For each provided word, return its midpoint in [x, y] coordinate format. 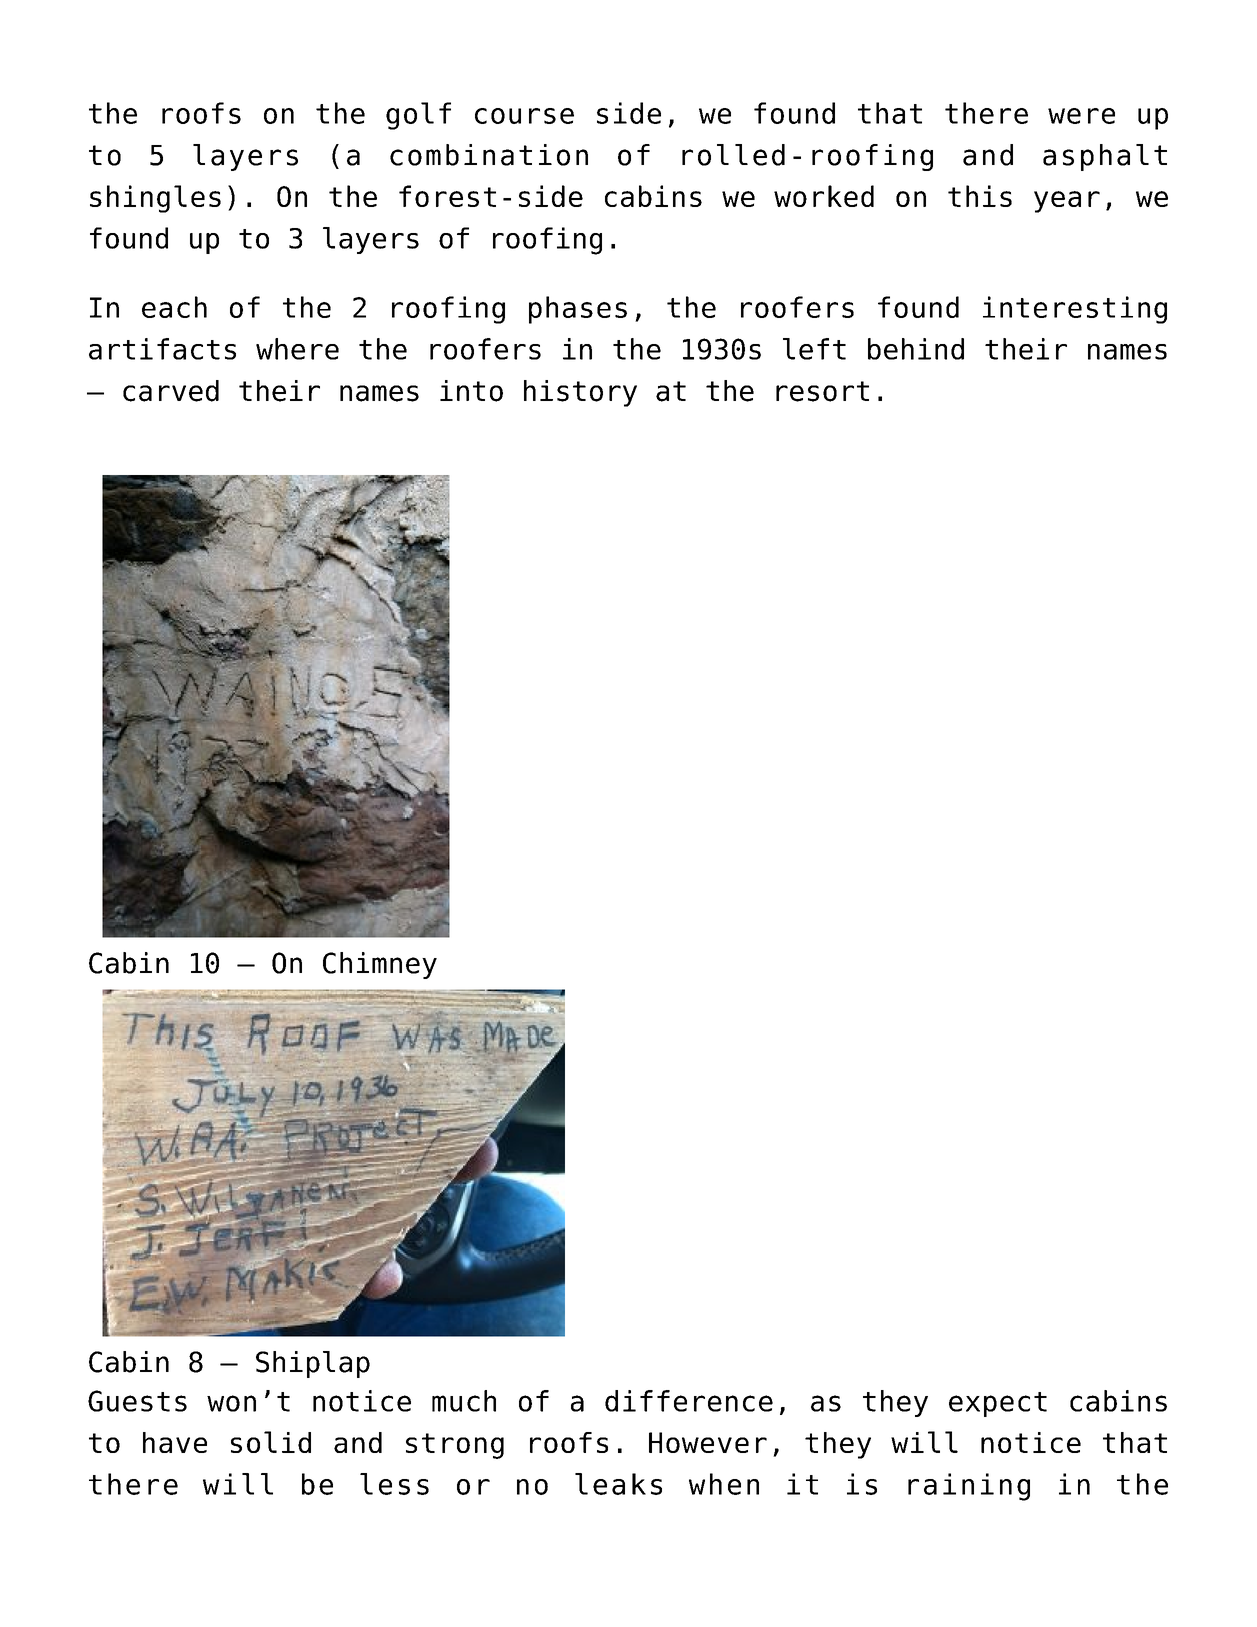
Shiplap [313, 1364]
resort [822, 391]
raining [969, 1487]
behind [916, 349]
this [980, 196]
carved [171, 391]
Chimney [380, 965]
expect [998, 1404]
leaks [618, 1484]
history [580, 393]
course [524, 116]
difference [689, 1401]
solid [271, 1442]
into [471, 391]
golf [418, 116]
